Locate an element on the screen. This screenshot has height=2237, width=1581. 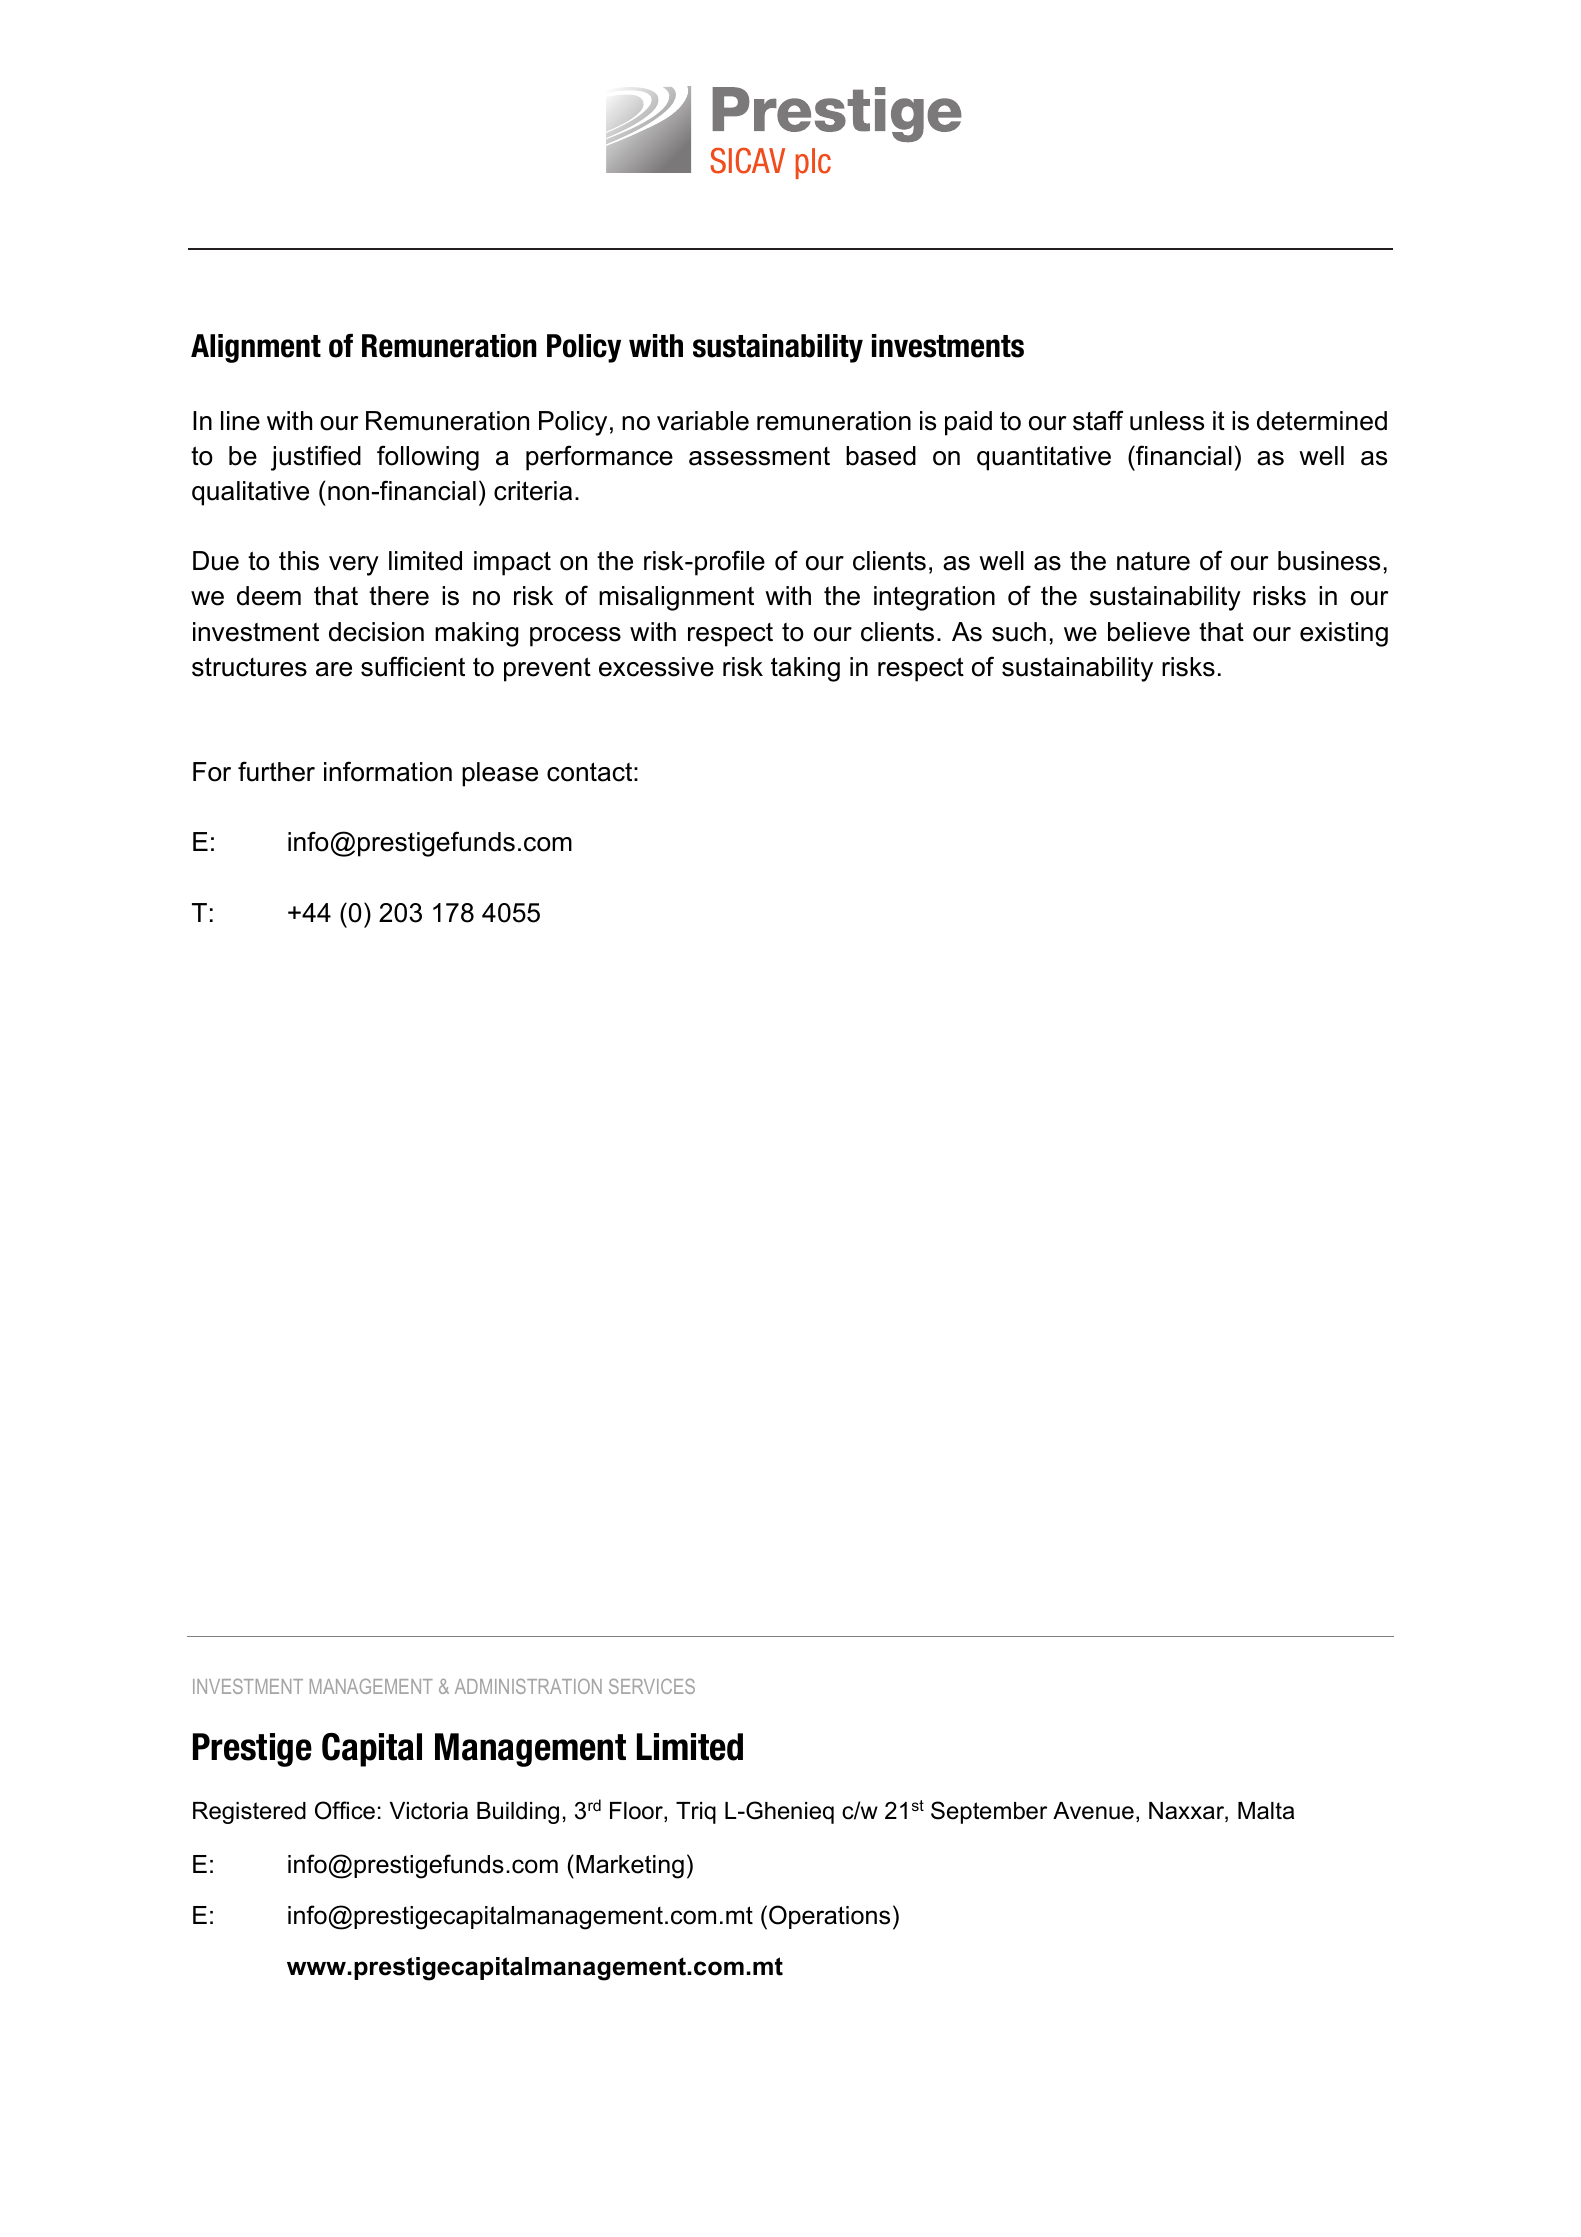
line is located at coordinates (240, 421).
